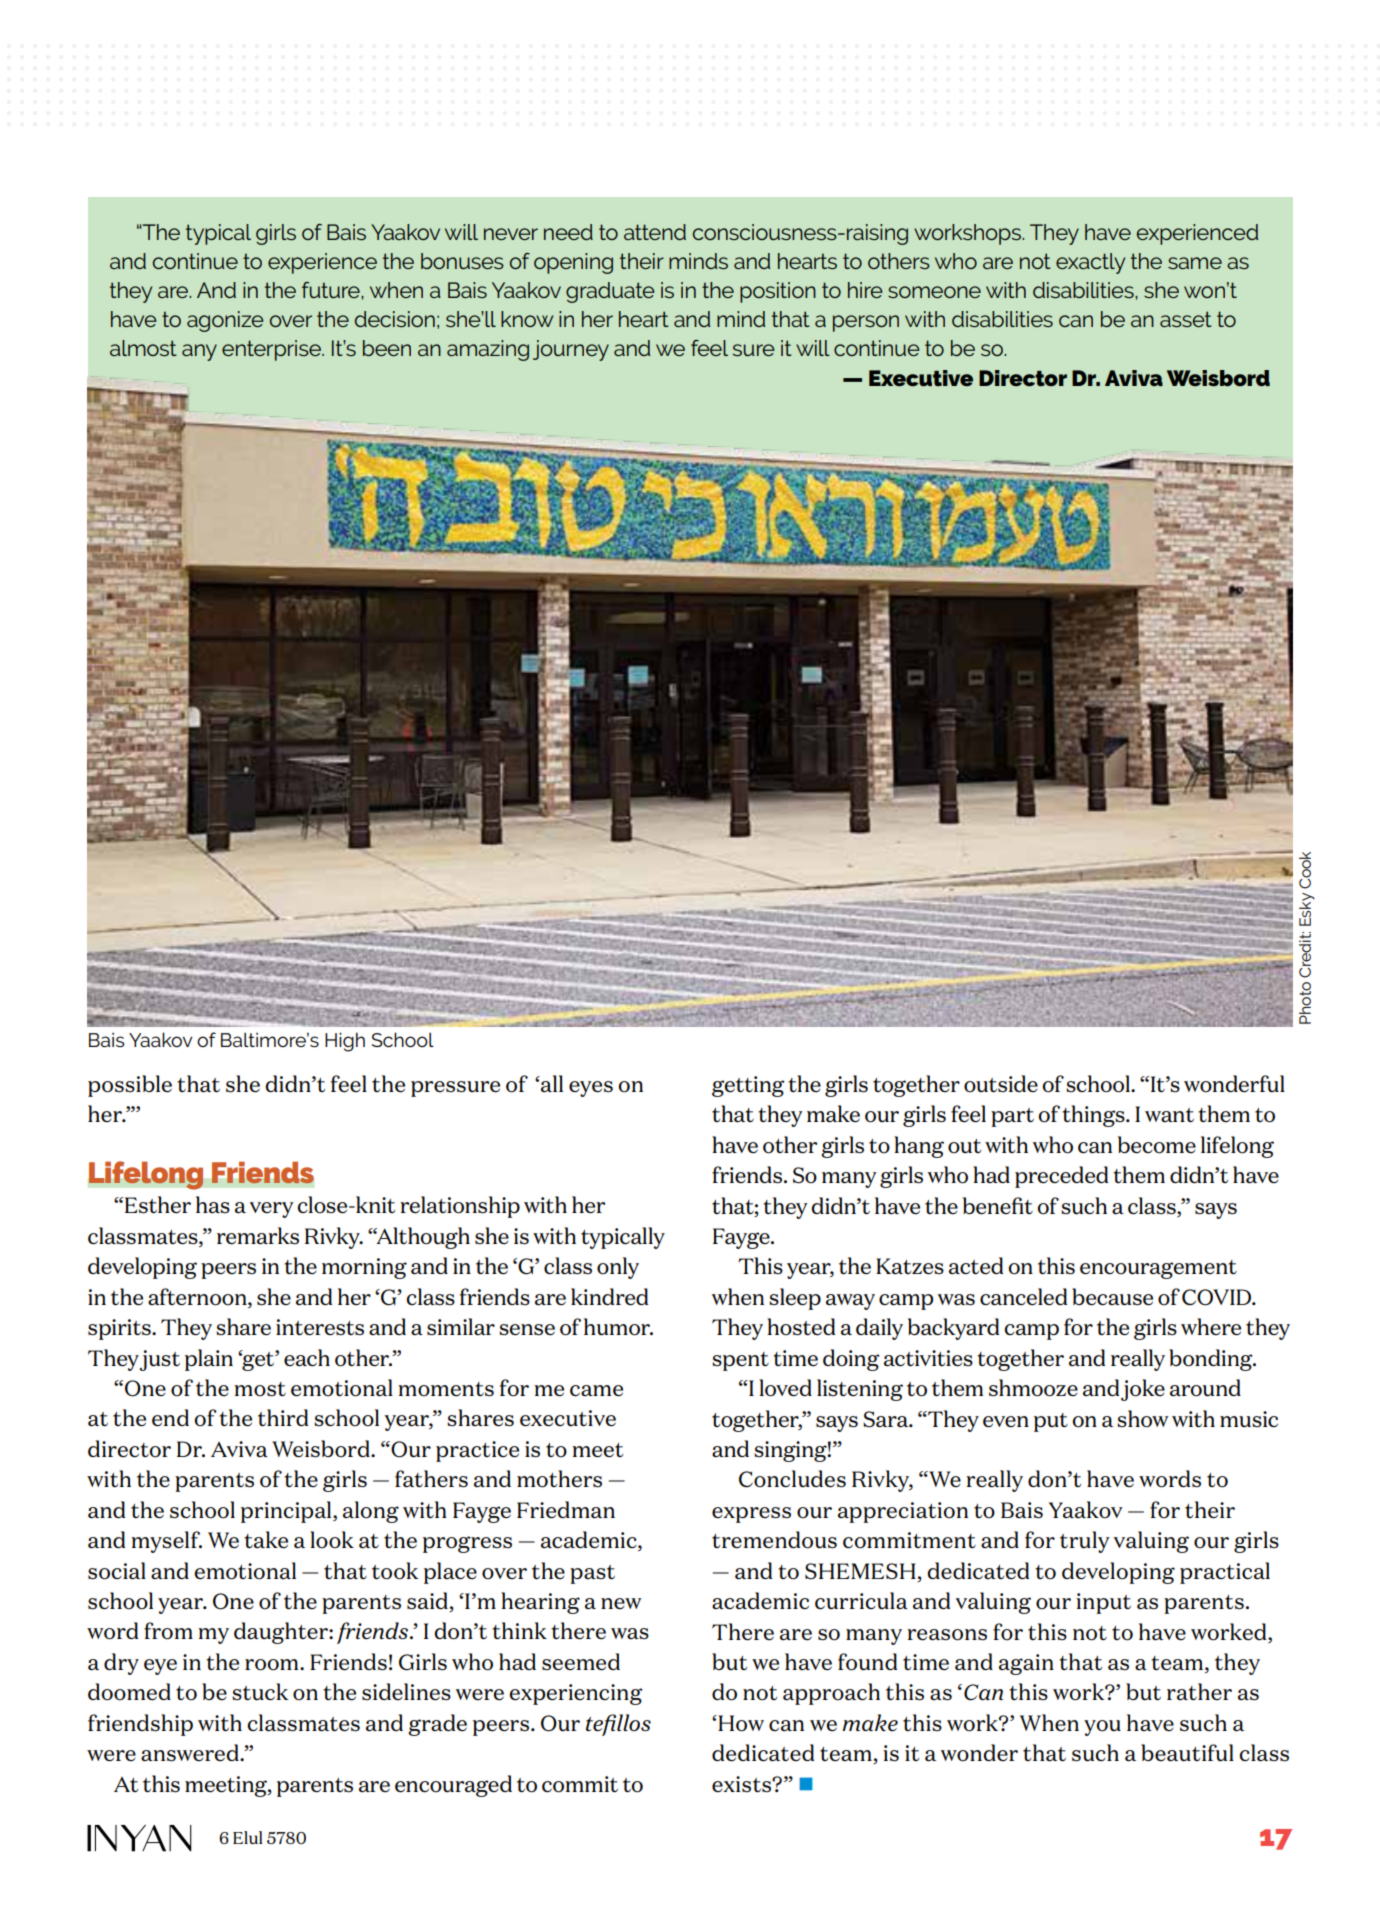 This screenshot has width=1380, height=1906. What do you see at coordinates (260, 1692) in the screenshot?
I see `stuck` at bounding box center [260, 1692].
